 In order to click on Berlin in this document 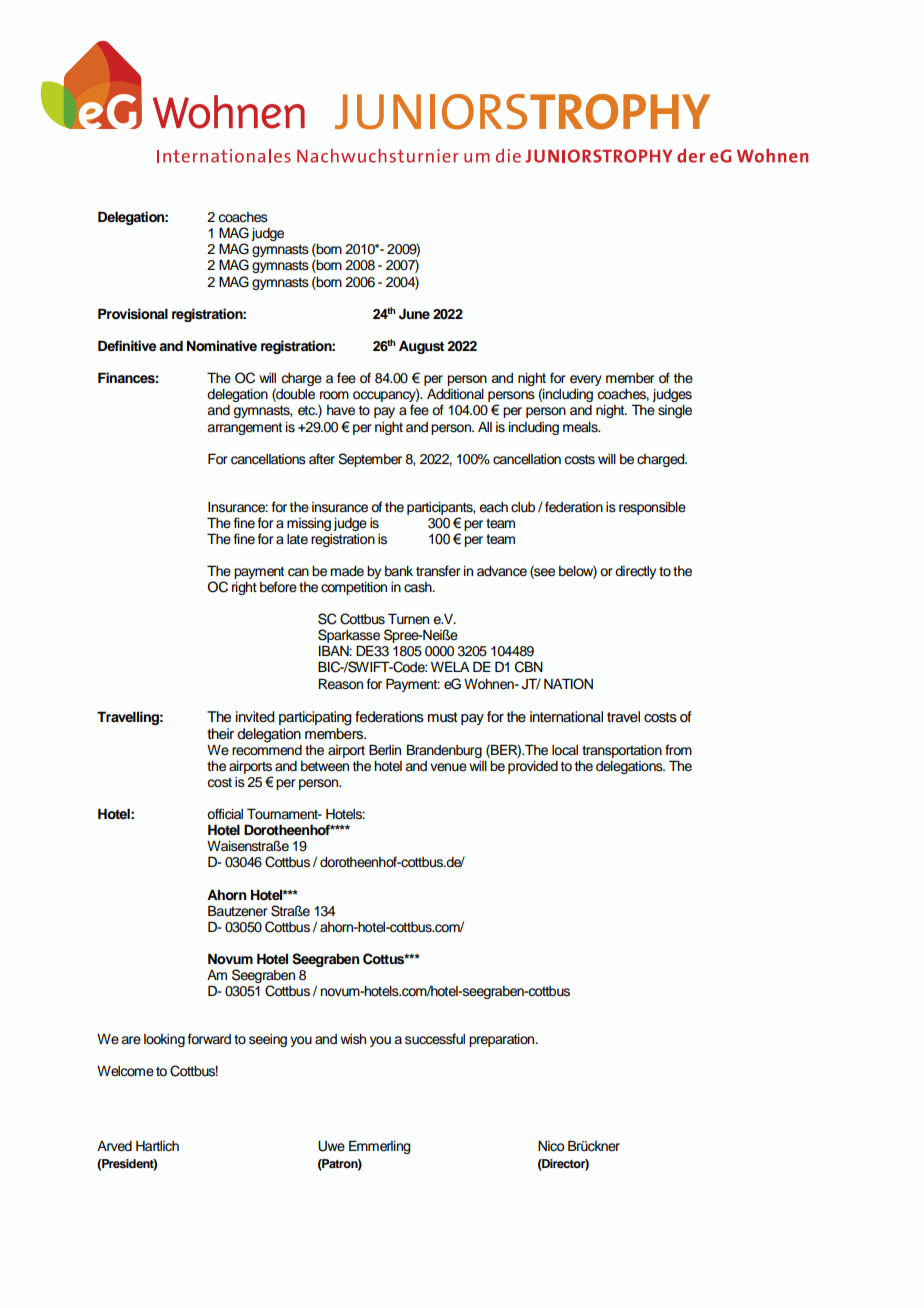, I will do `click(385, 750)`.
